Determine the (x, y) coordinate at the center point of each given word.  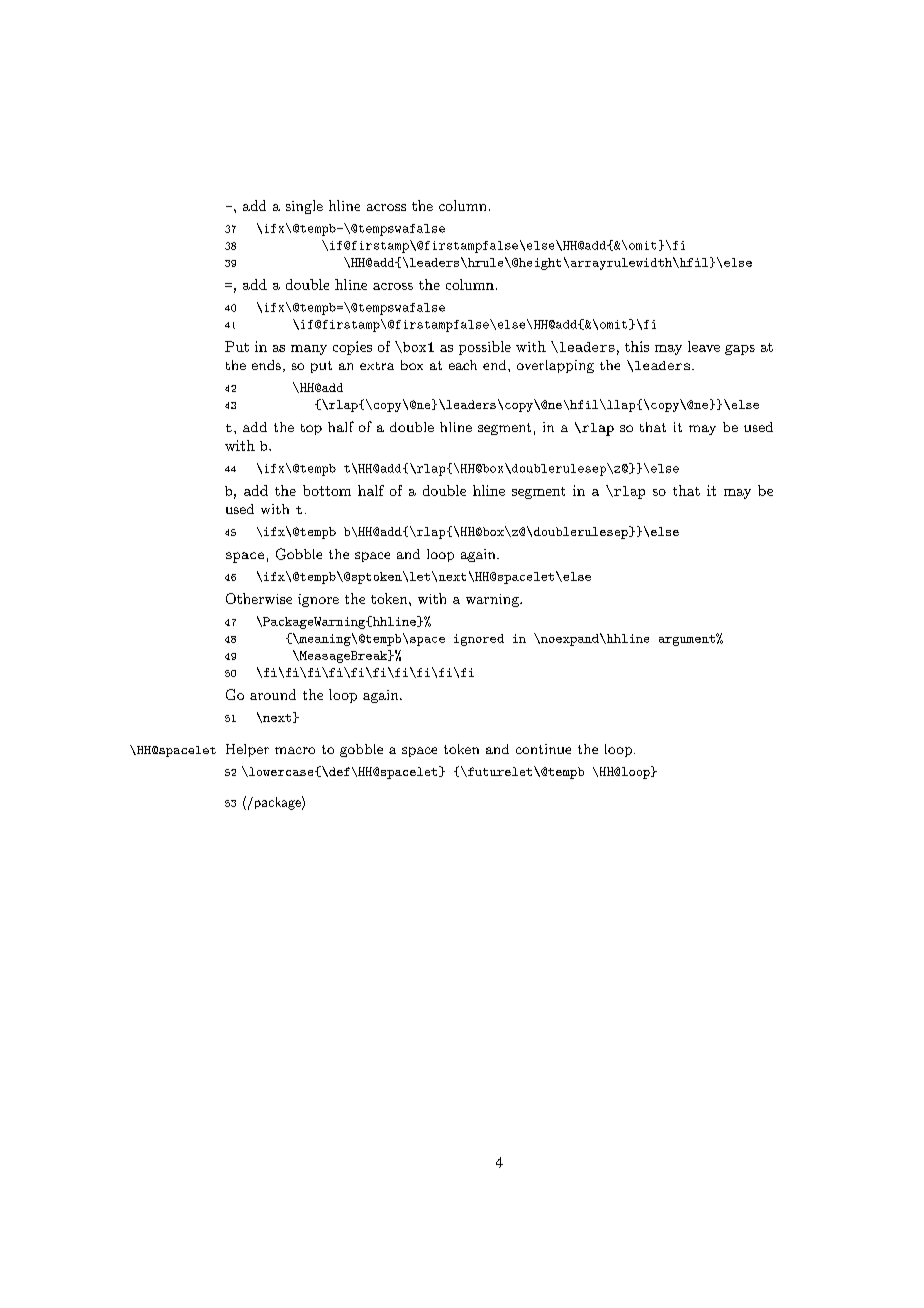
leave (704, 346)
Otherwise (259, 598)
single (304, 207)
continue (543, 749)
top (311, 429)
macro (295, 750)
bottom (327, 490)
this (637, 346)
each (463, 365)
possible (485, 348)
